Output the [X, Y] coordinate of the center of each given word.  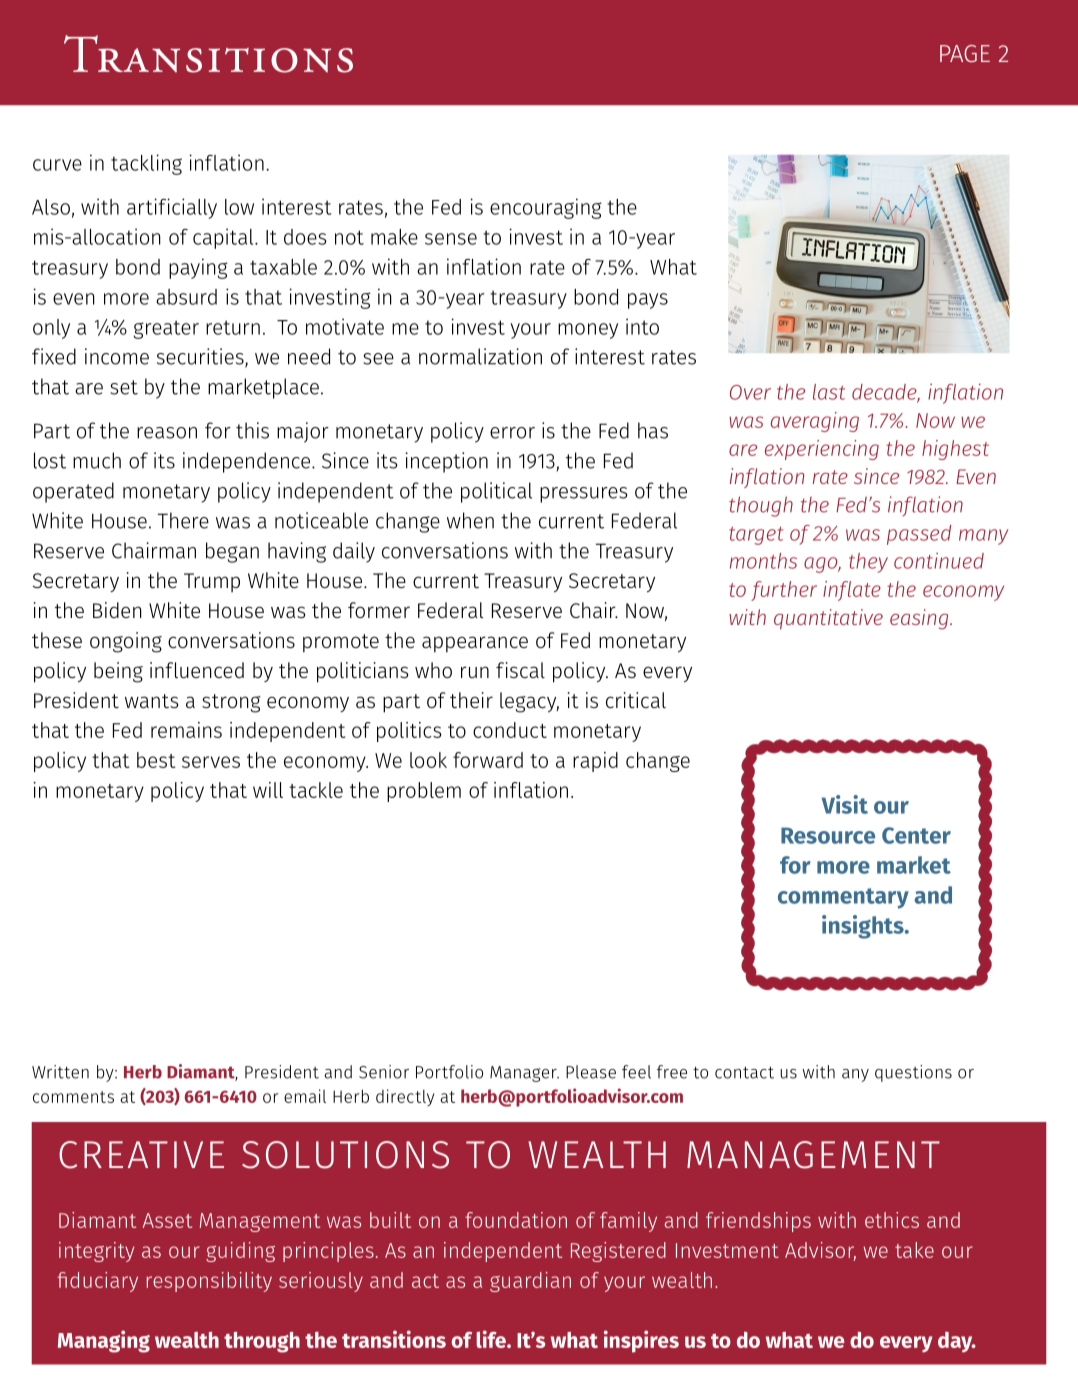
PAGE [965, 53]
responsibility [209, 1282]
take [914, 1250]
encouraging [546, 208]
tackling [146, 164]
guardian [530, 1282]
